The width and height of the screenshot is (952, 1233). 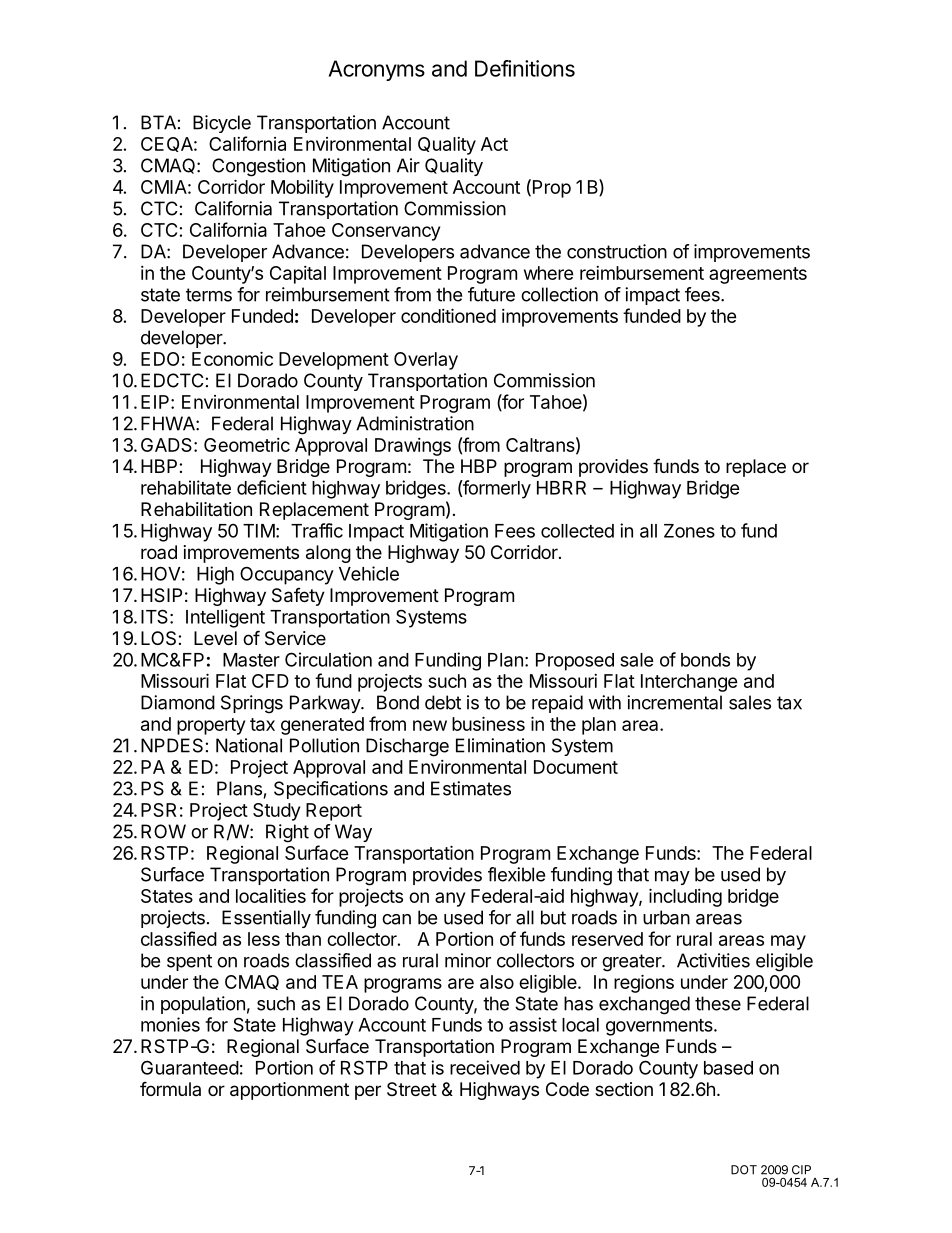 What do you see at coordinates (170, 1088) in the screenshot?
I see `formula` at bounding box center [170, 1088].
